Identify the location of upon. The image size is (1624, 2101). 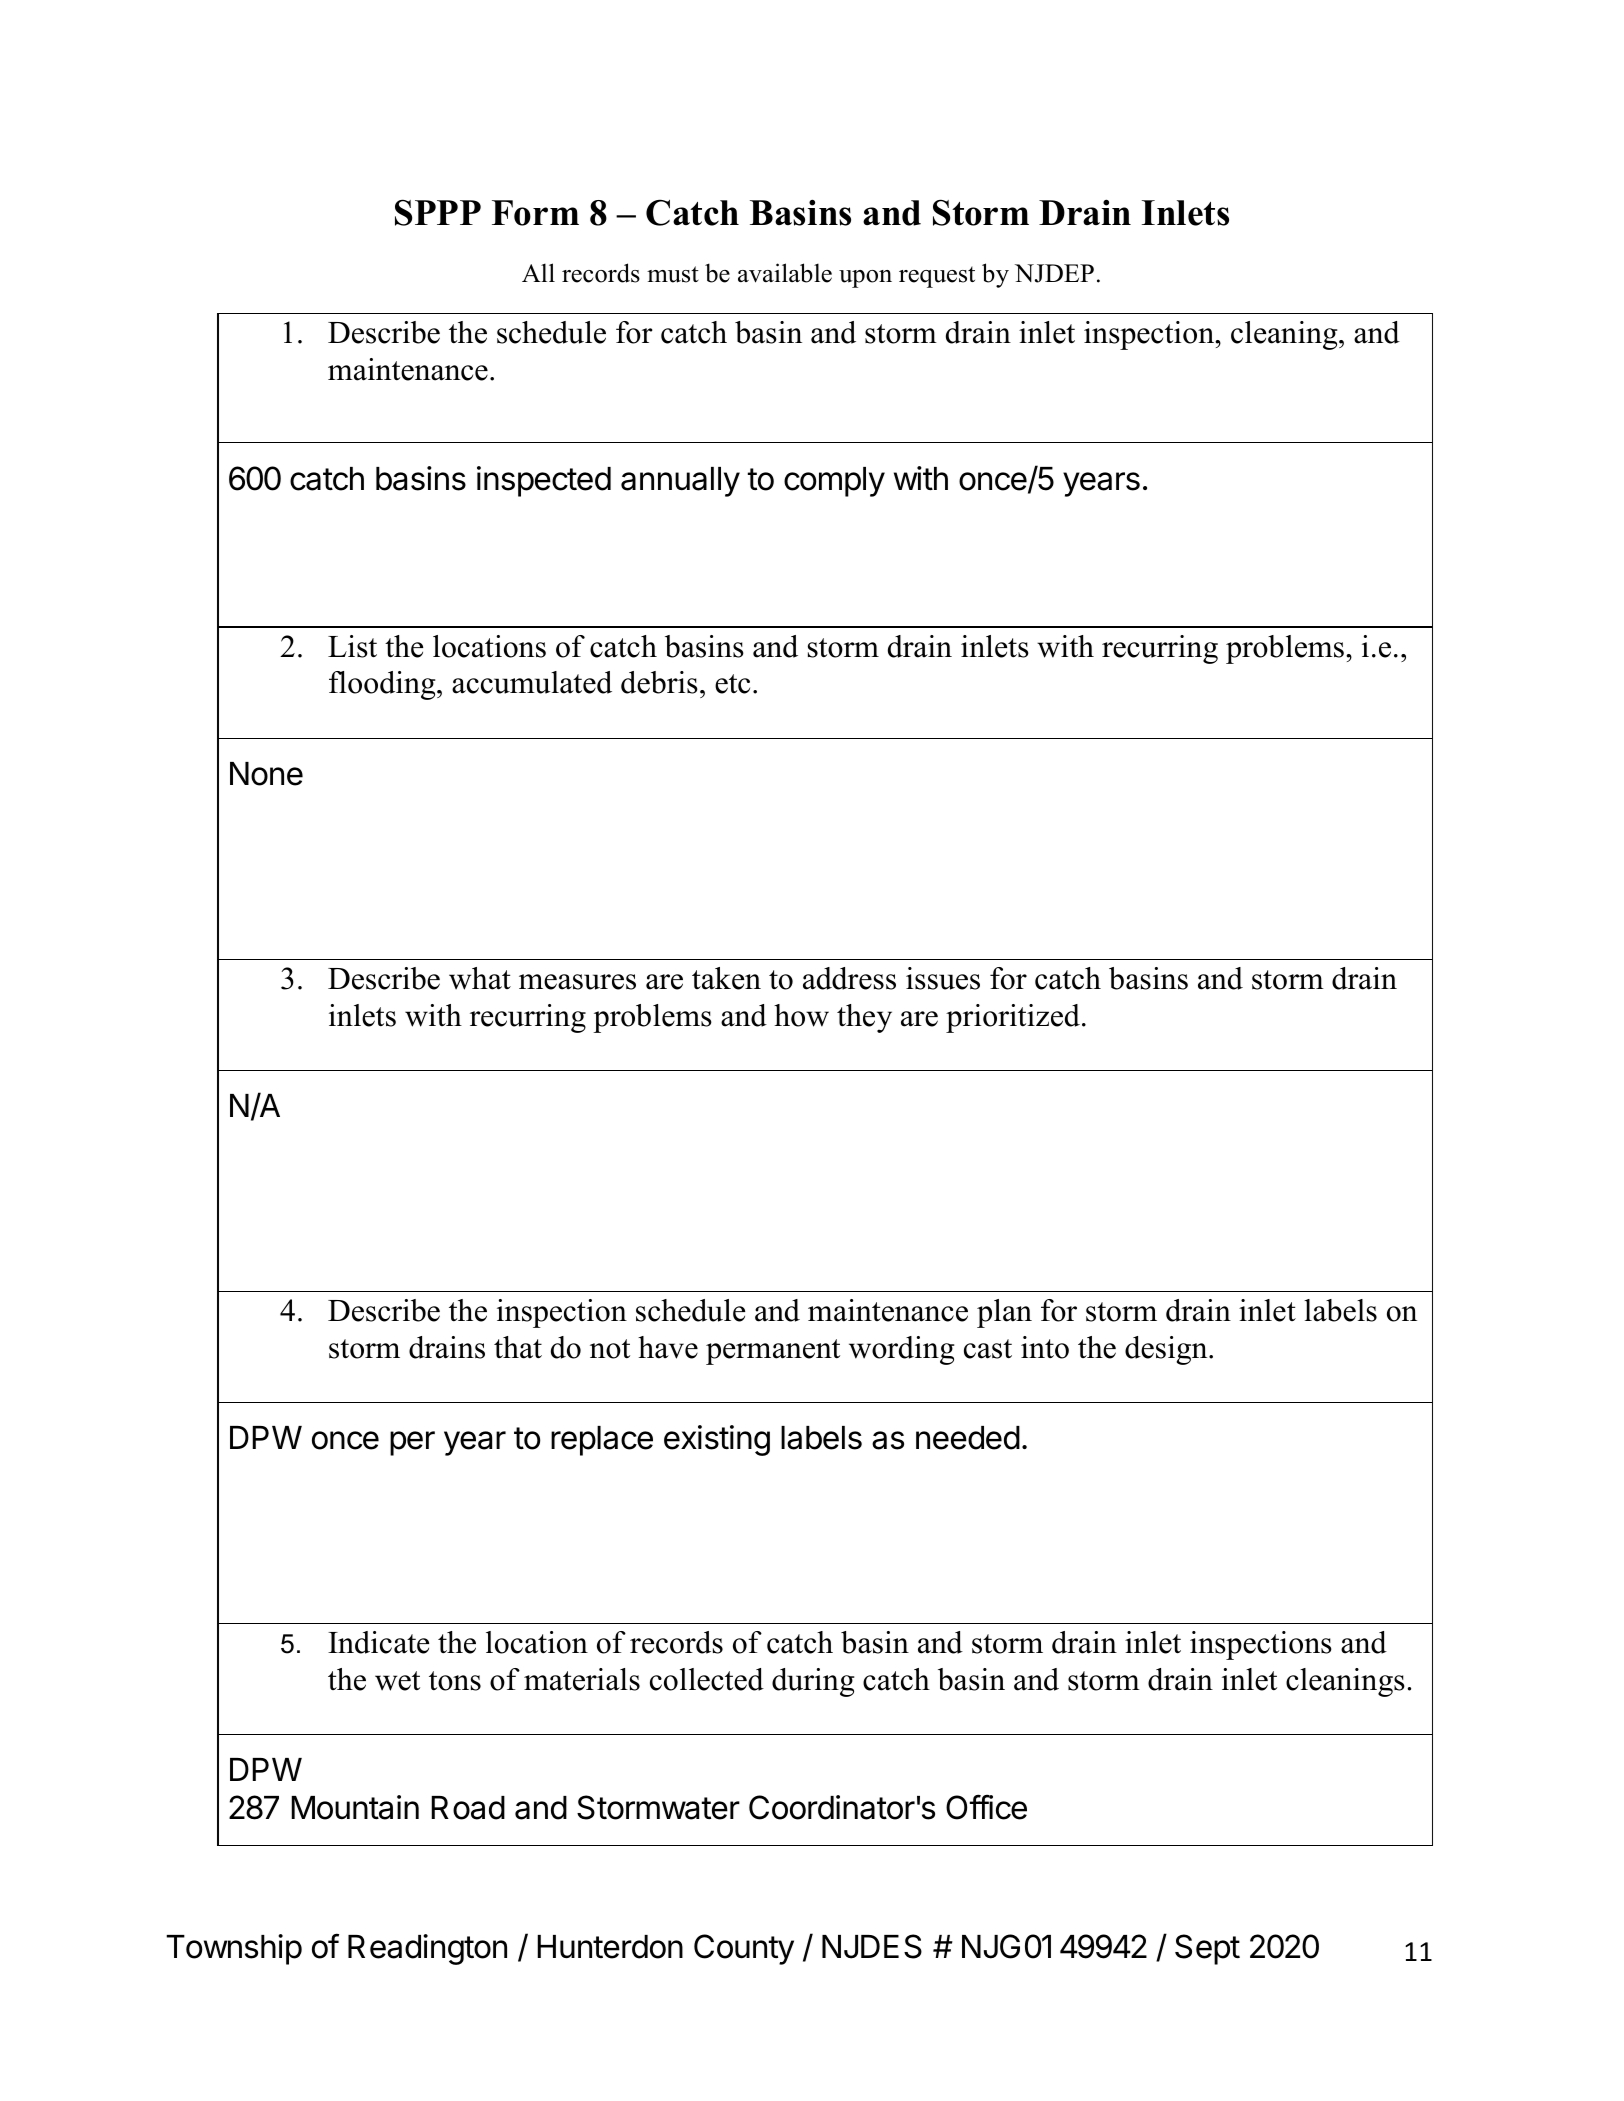
(865, 279).
